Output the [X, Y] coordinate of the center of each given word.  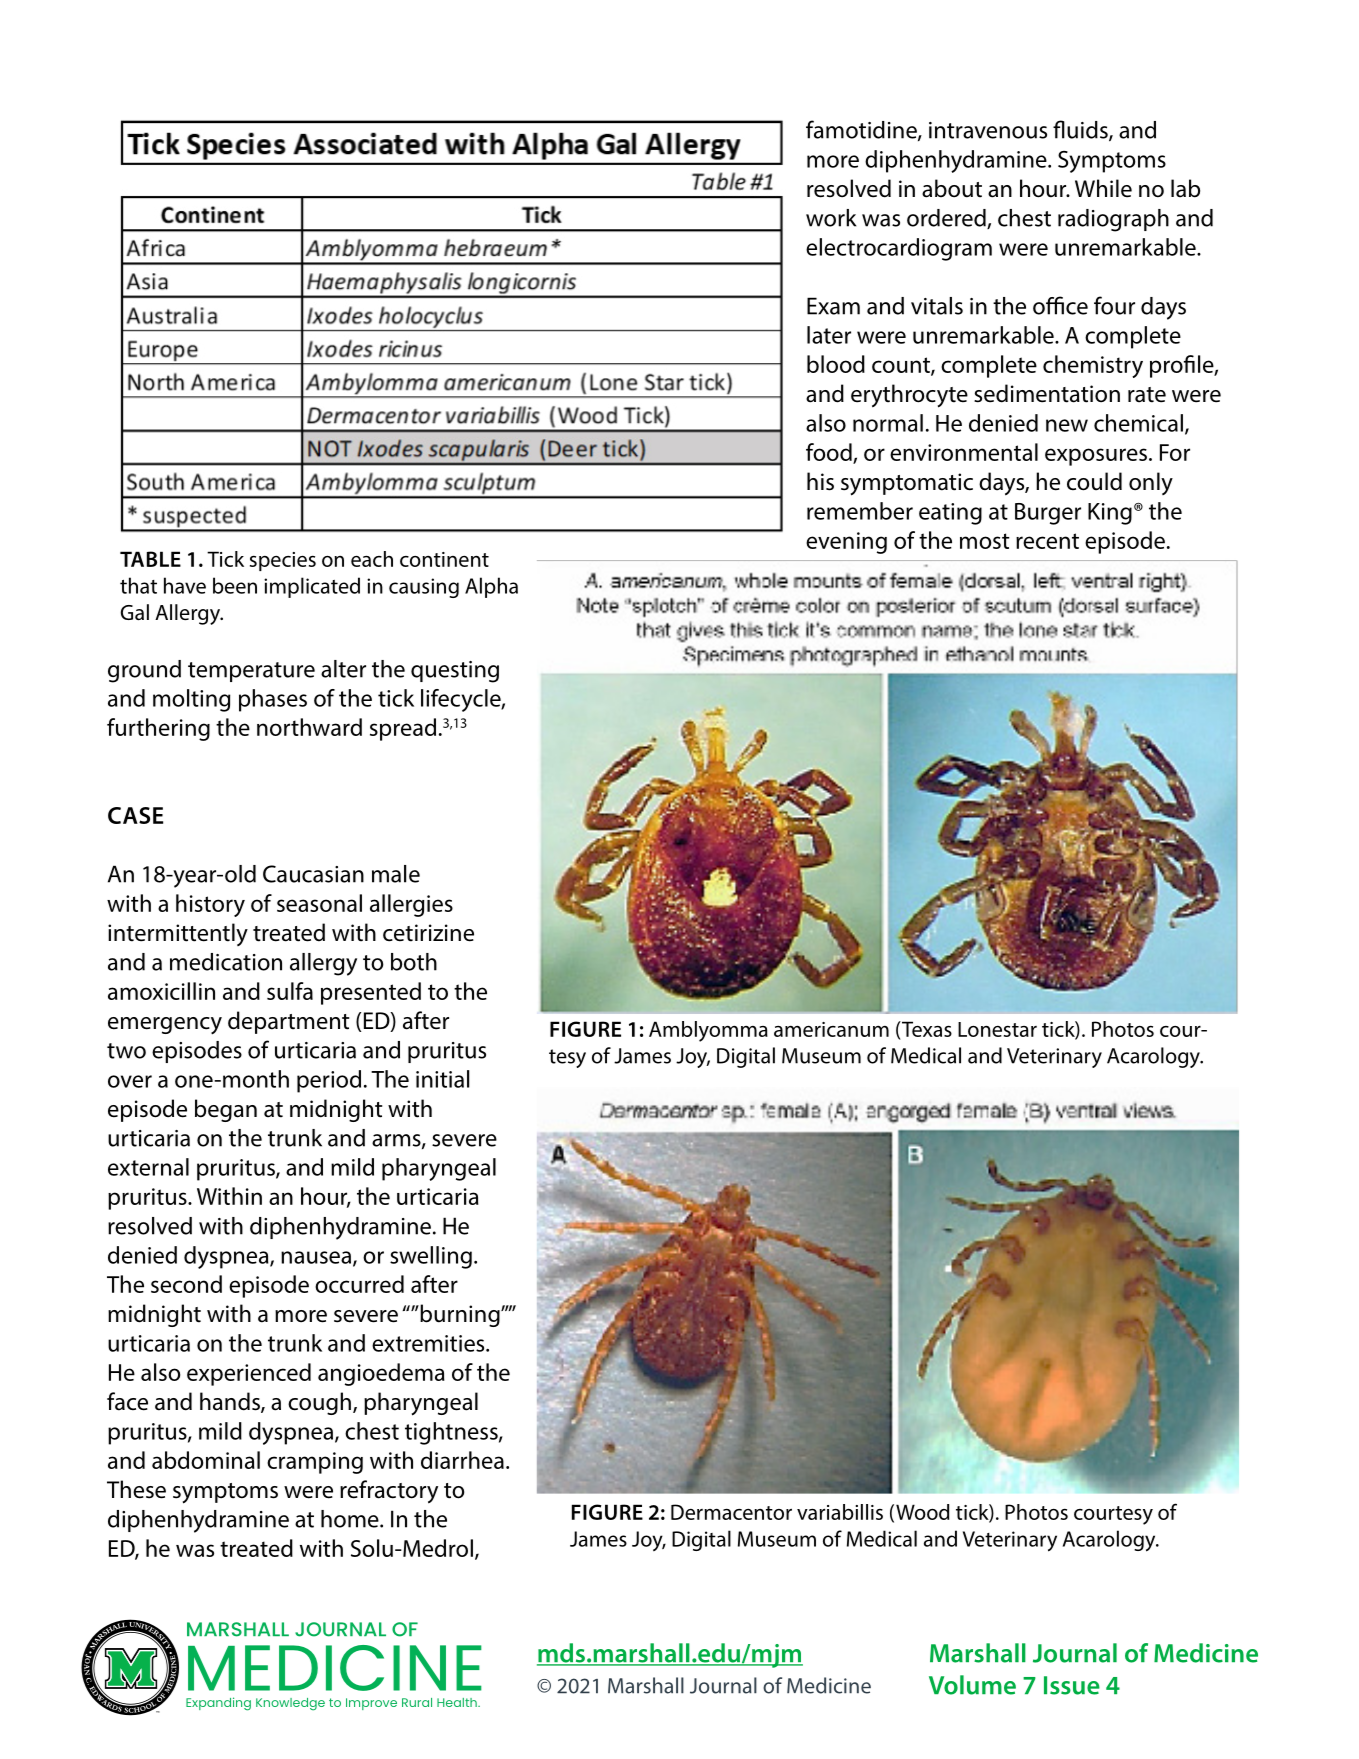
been [235, 585]
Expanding [218, 1704]
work [831, 218]
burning [460, 1315]
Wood [922, 1512]
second [186, 1284]
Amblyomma [708, 1031]
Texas [926, 1029]
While [1103, 188]
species [283, 561]
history [210, 905]
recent [1047, 541]
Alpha [491, 587]
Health [458, 1702]
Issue [1072, 1685]
